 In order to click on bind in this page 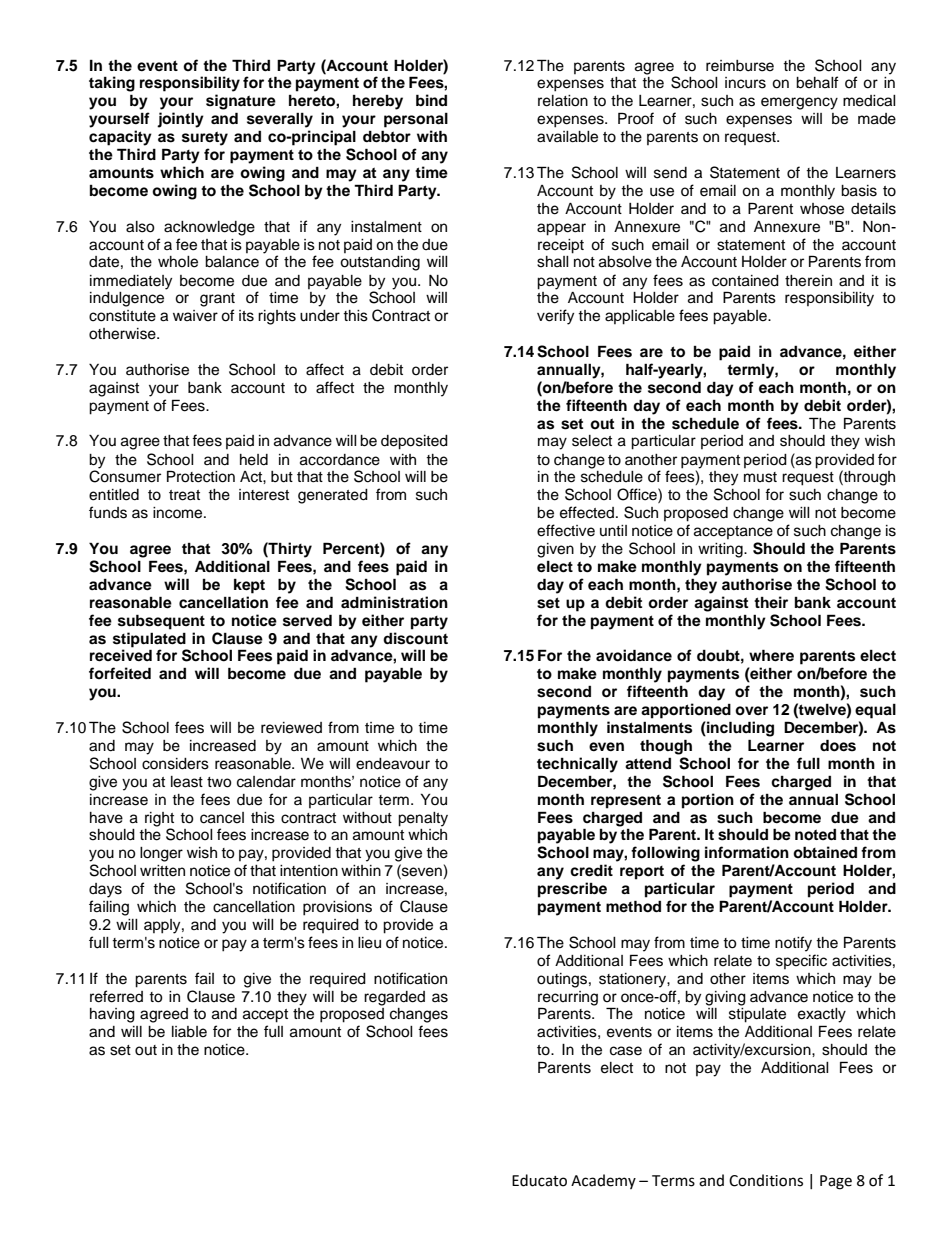, I will do `click(431, 100)`.
